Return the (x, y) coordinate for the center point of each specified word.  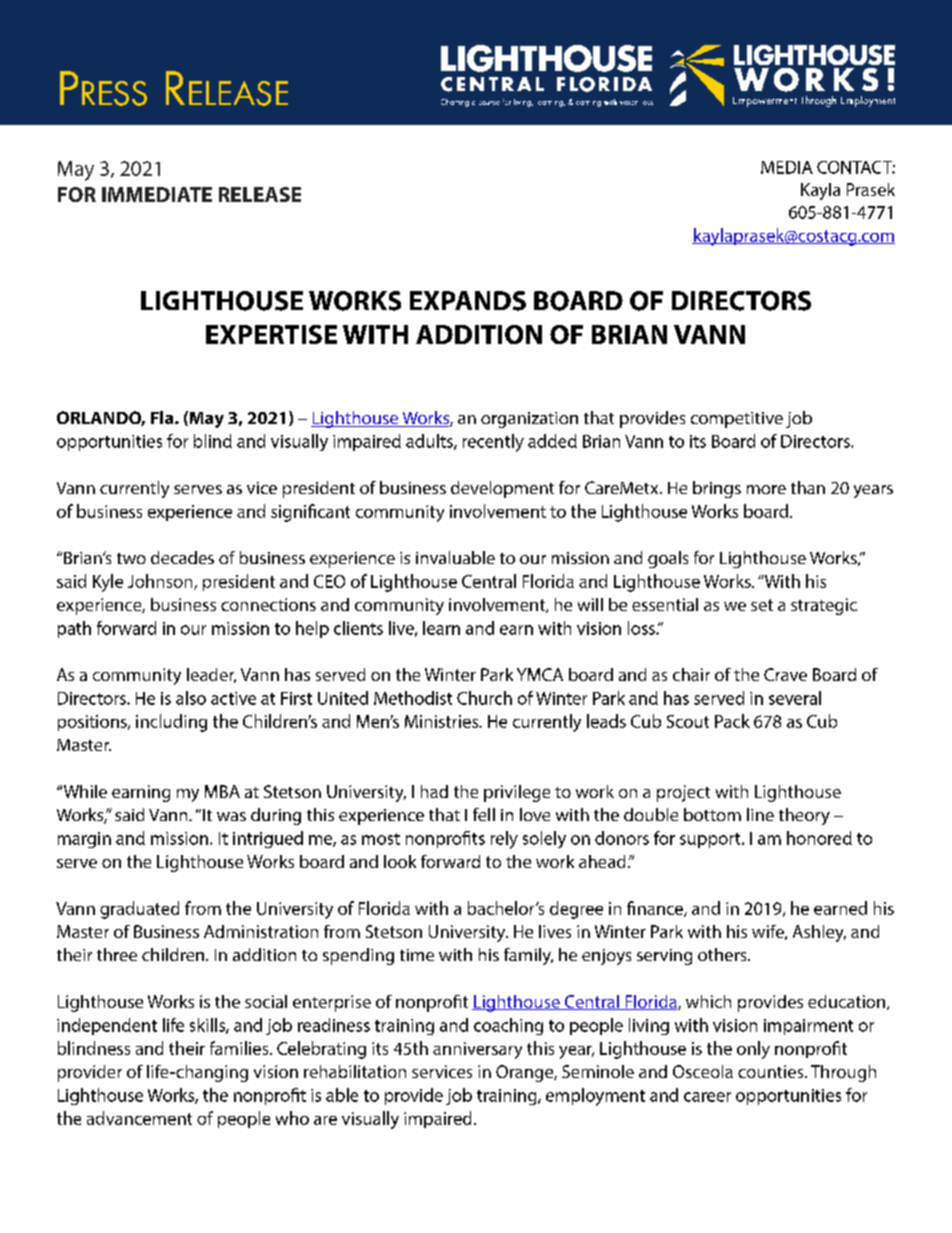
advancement (139, 1118)
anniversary (477, 1050)
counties (772, 1071)
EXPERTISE (271, 334)
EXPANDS (468, 301)
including (171, 723)
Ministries (443, 721)
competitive (737, 420)
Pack (732, 721)
